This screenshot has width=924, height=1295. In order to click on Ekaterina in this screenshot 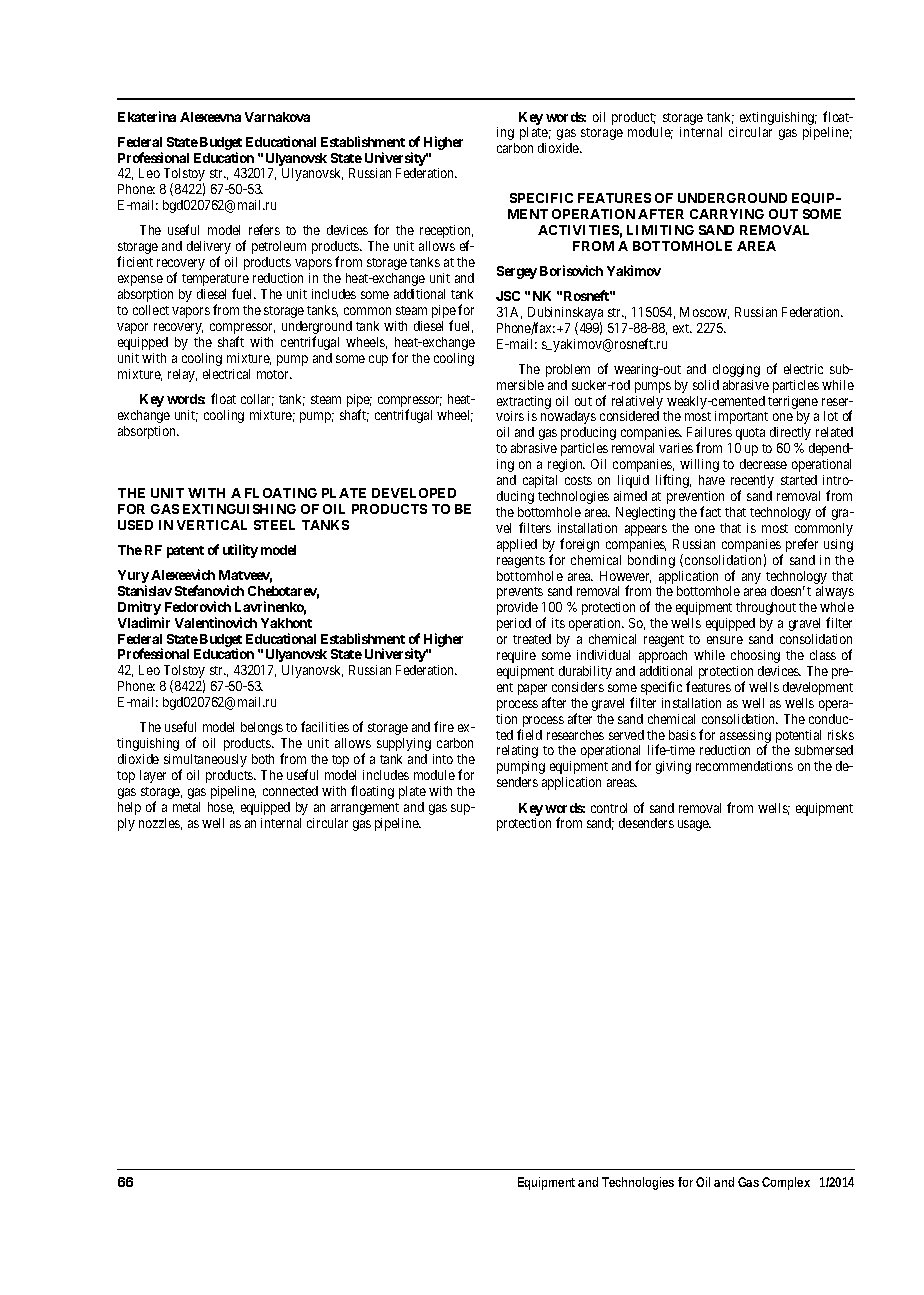, I will do `click(147, 116)`.
